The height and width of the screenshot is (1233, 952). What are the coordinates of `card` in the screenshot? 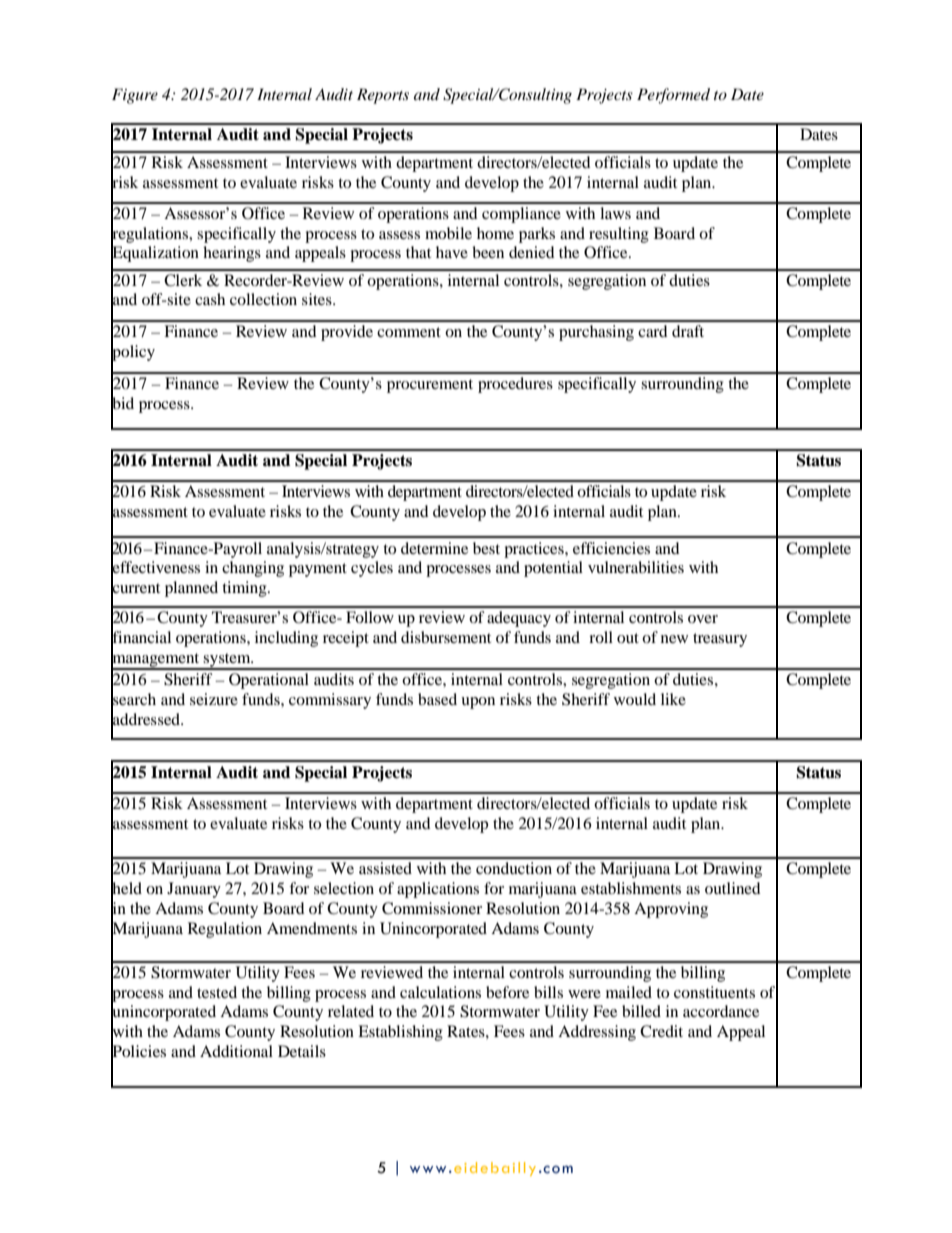 It's located at (653, 331).
